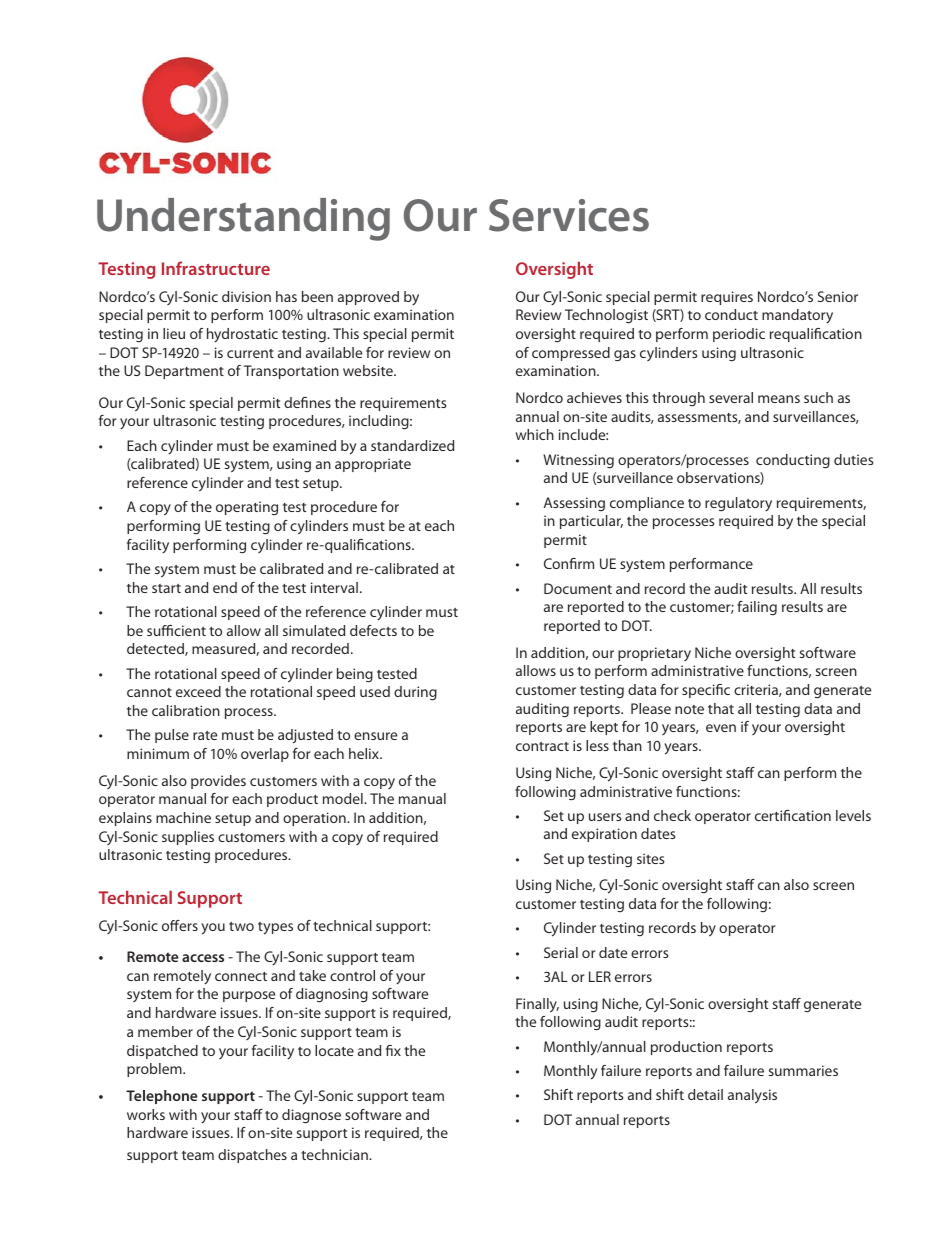 This document has width=952, height=1233. I want to click on dispatches, so click(252, 1156).
